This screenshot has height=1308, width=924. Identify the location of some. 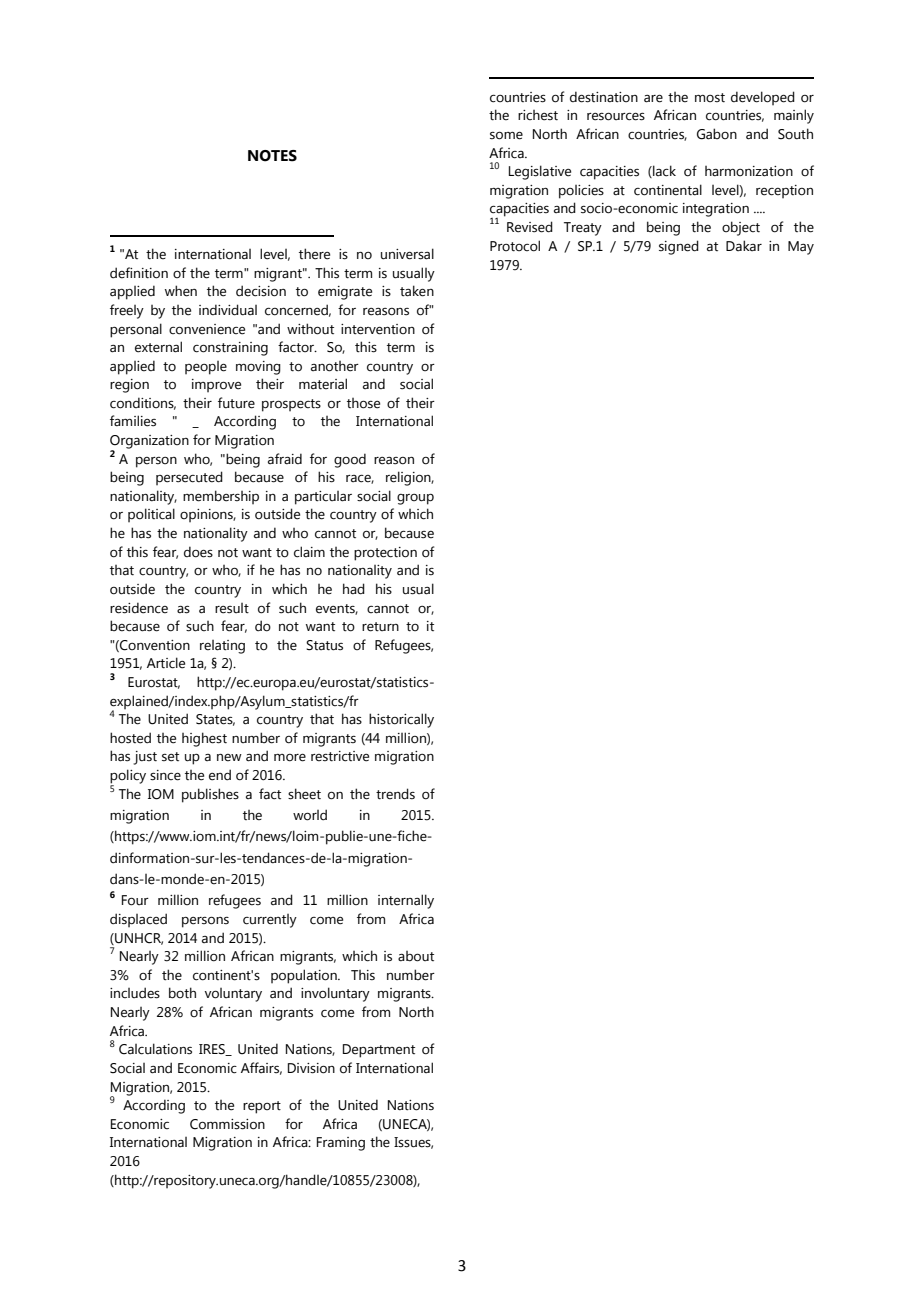
(506, 135).
